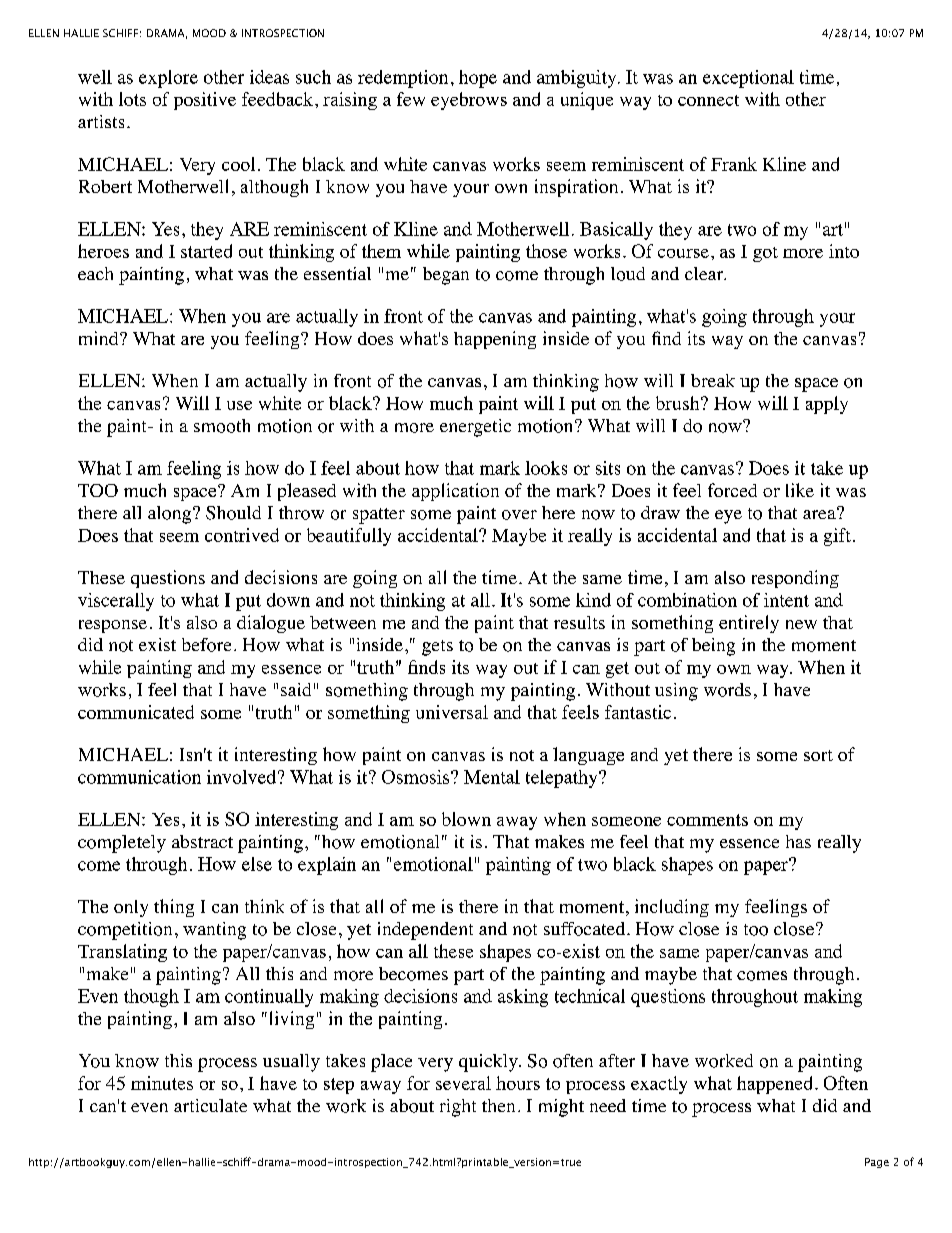 Image resolution: width=952 pixels, height=1233 pixels. I want to click on sort, so click(818, 755).
